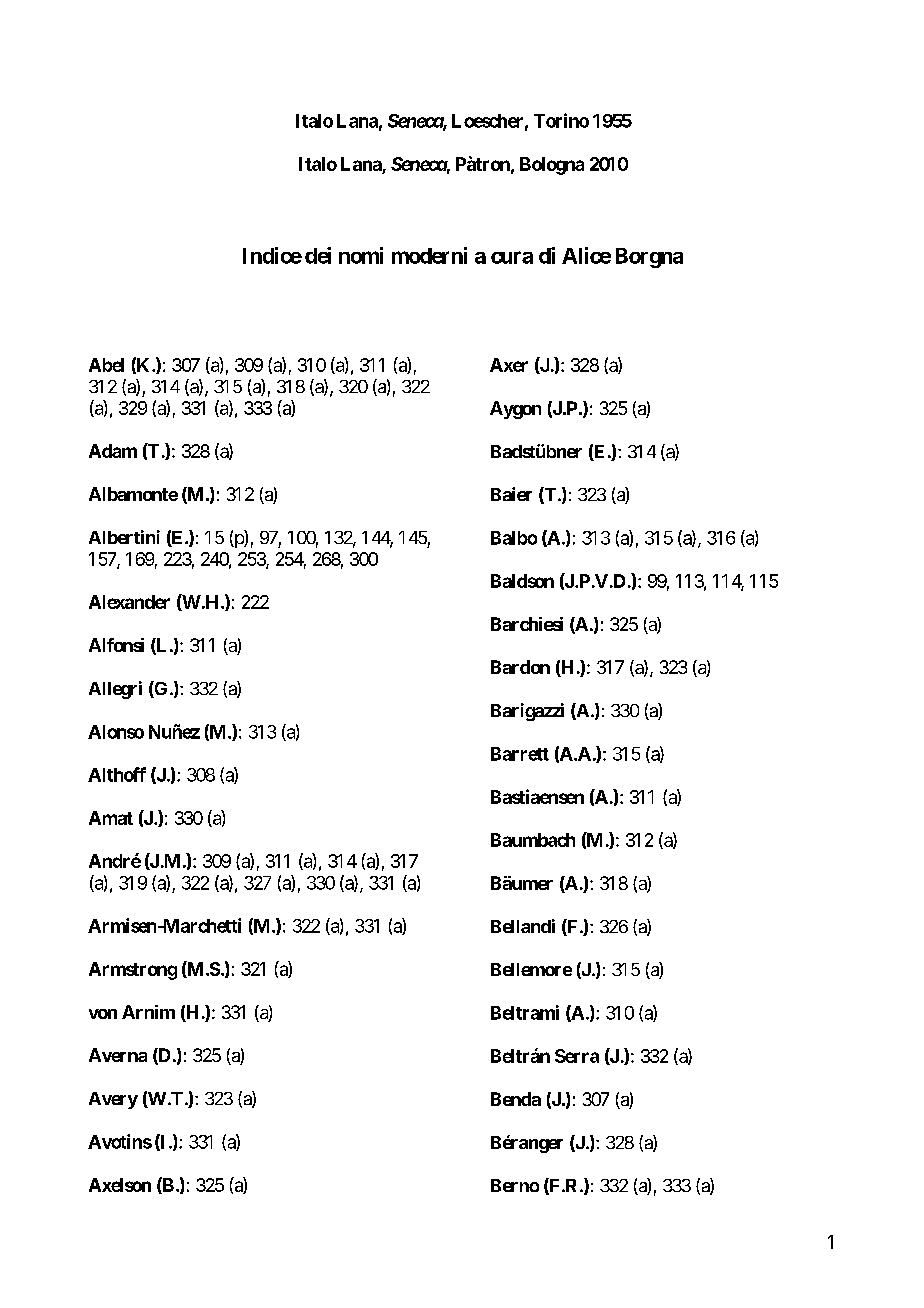  I want to click on Benda, so click(516, 1099).
